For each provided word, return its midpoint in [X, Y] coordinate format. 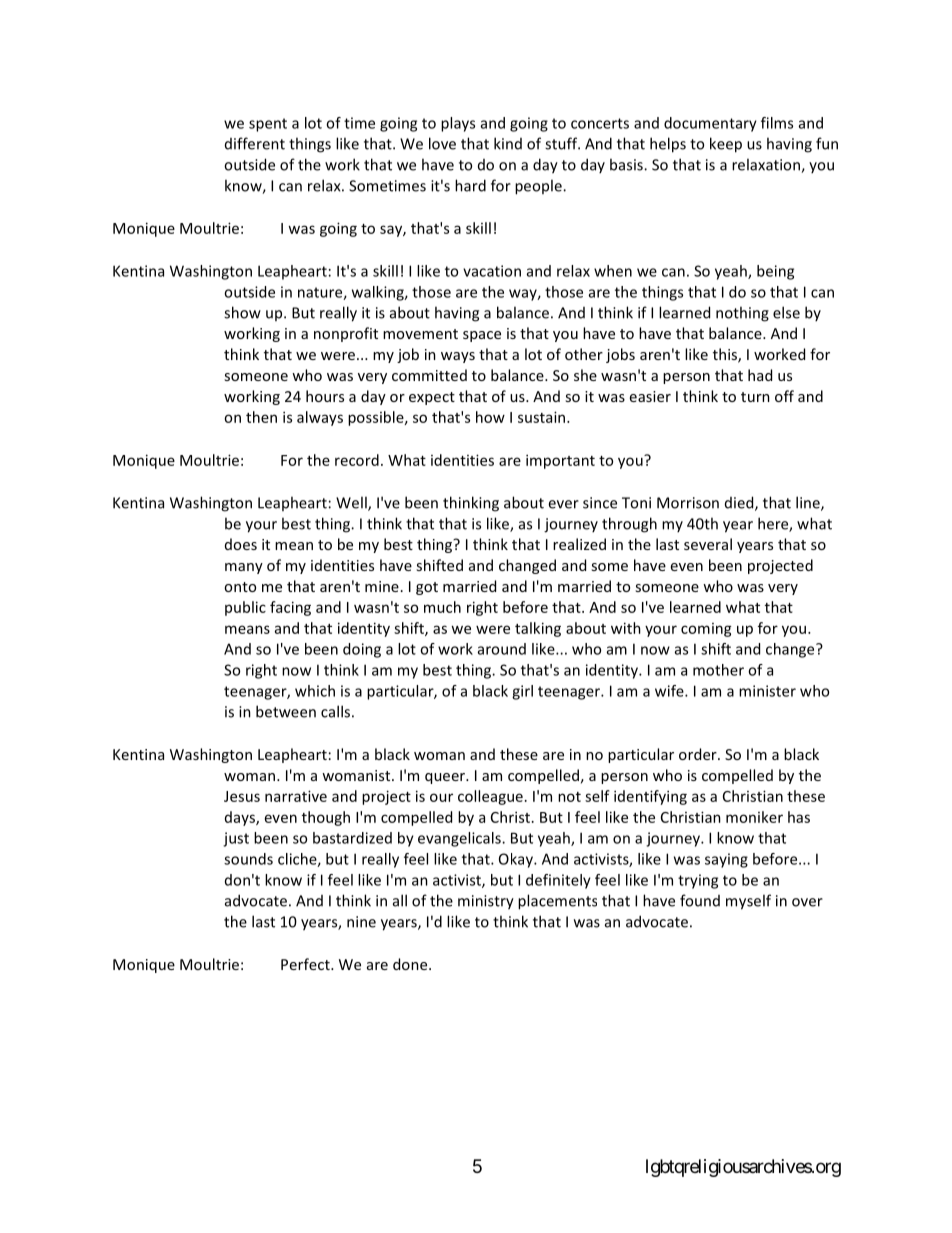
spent [268, 125]
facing [290, 608]
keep [726, 145]
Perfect [306, 964]
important [560, 461]
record [357, 460]
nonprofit [346, 334]
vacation [492, 271]
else [786, 312]
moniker [754, 817]
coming [706, 630]
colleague [490, 797]
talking [538, 629]
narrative [296, 796]
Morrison [688, 503]
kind [508, 143]
